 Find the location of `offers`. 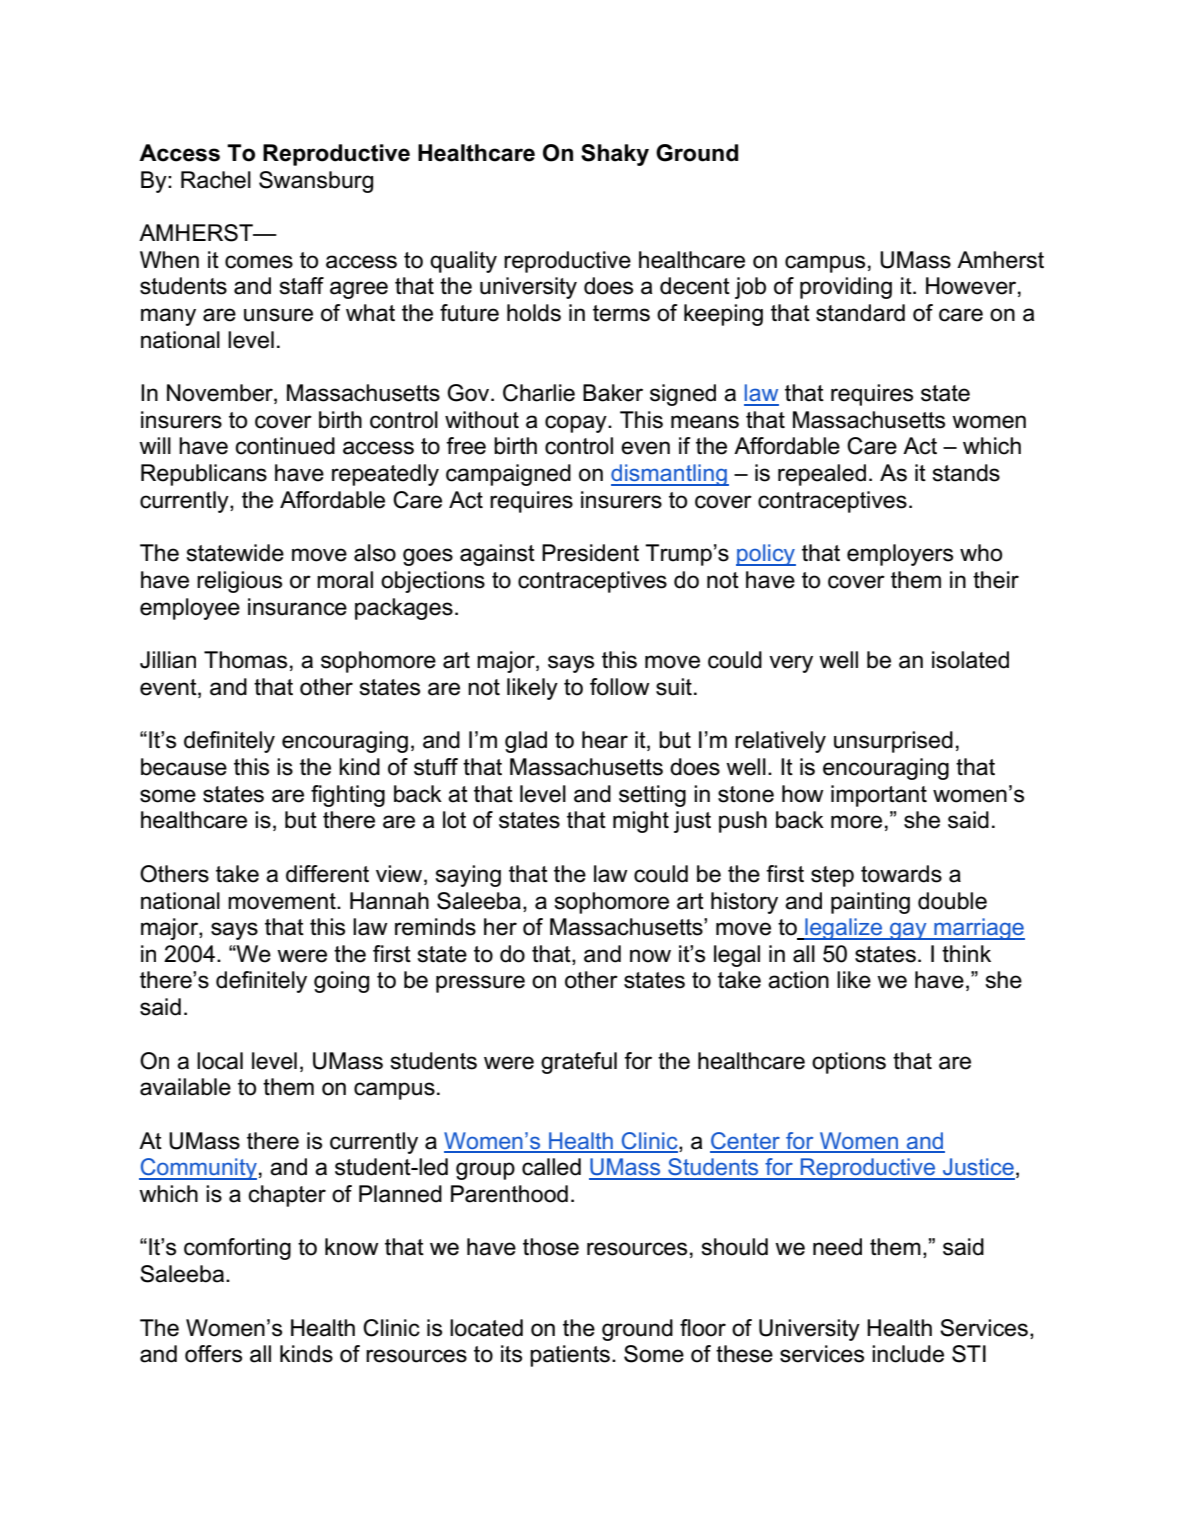

offers is located at coordinates (213, 1354).
